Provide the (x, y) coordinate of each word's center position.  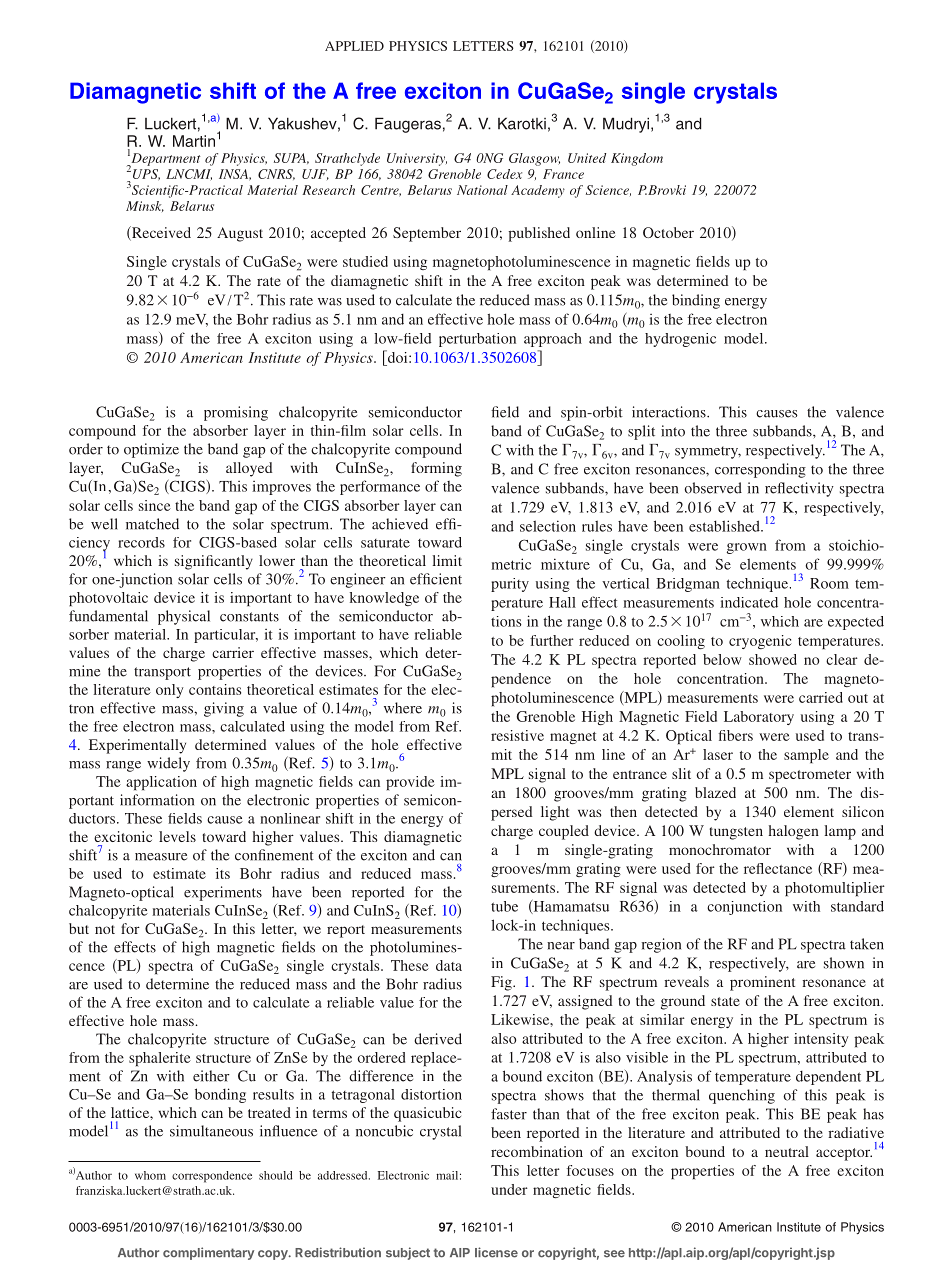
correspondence (212, 1177)
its (223, 873)
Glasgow (534, 159)
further (552, 640)
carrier (233, 652)
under (509, 1189)
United (587, 158)
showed (773, 659)
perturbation (477, 340)
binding (696, 301)
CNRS (276, 174)
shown (844, 963)
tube (504, 906)
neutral (787, 1151)
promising (236, 413)
